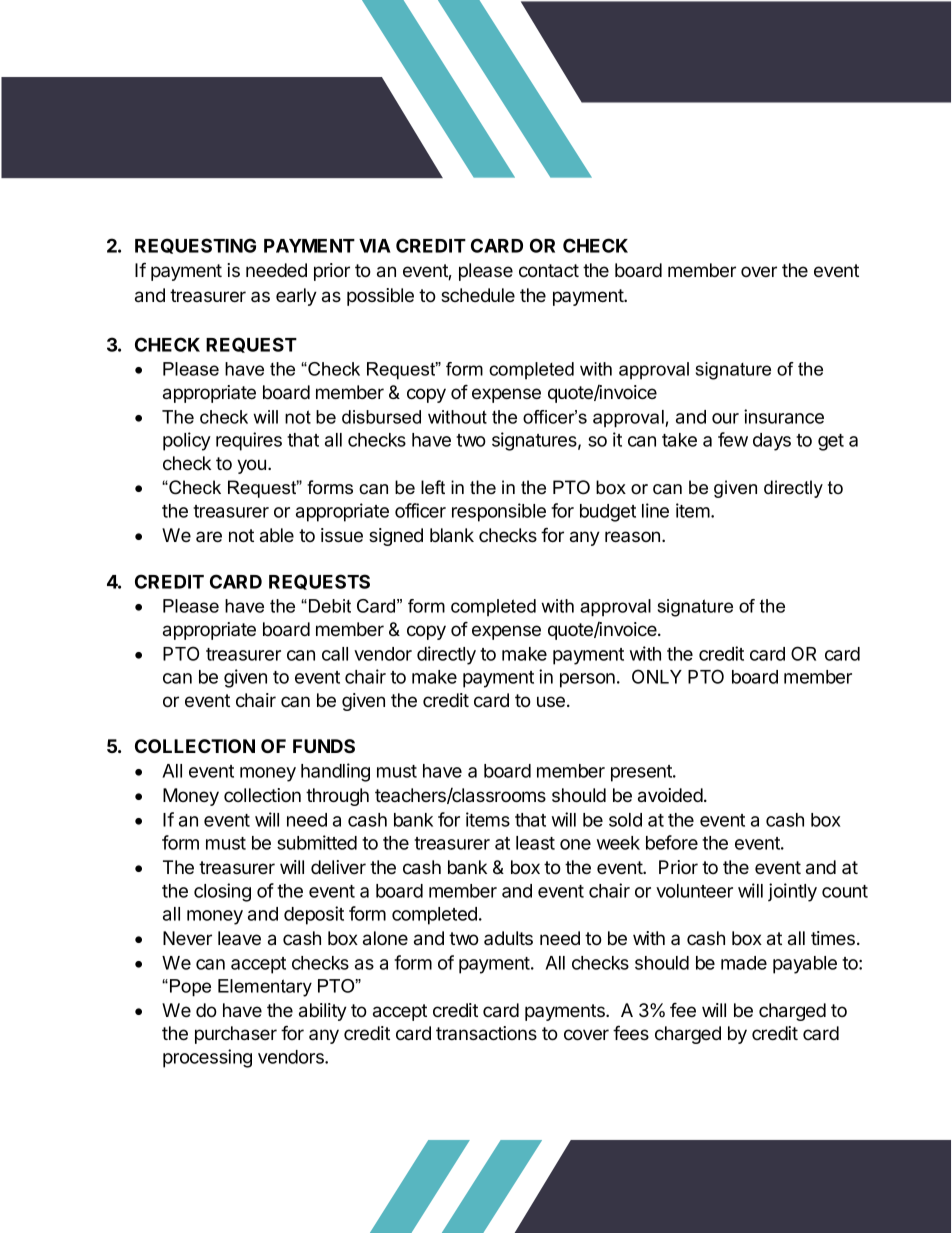 The height and width of the image is (1233, 952). What do you see at coordinates (535, 843) in the image?
I see `least` at bounding box center [535, 843].
